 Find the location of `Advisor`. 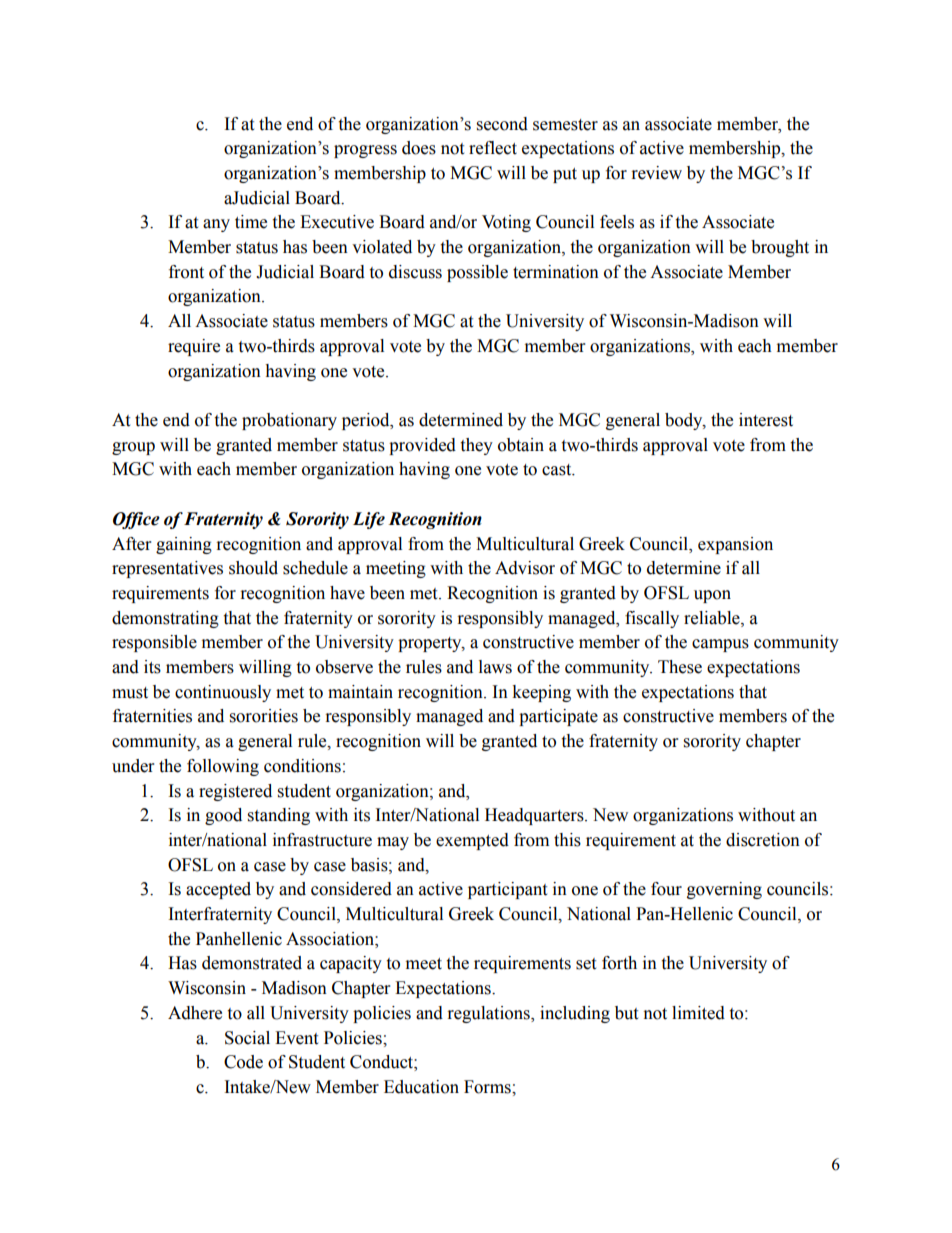

Advisor is located at coordinates (525, 568).
